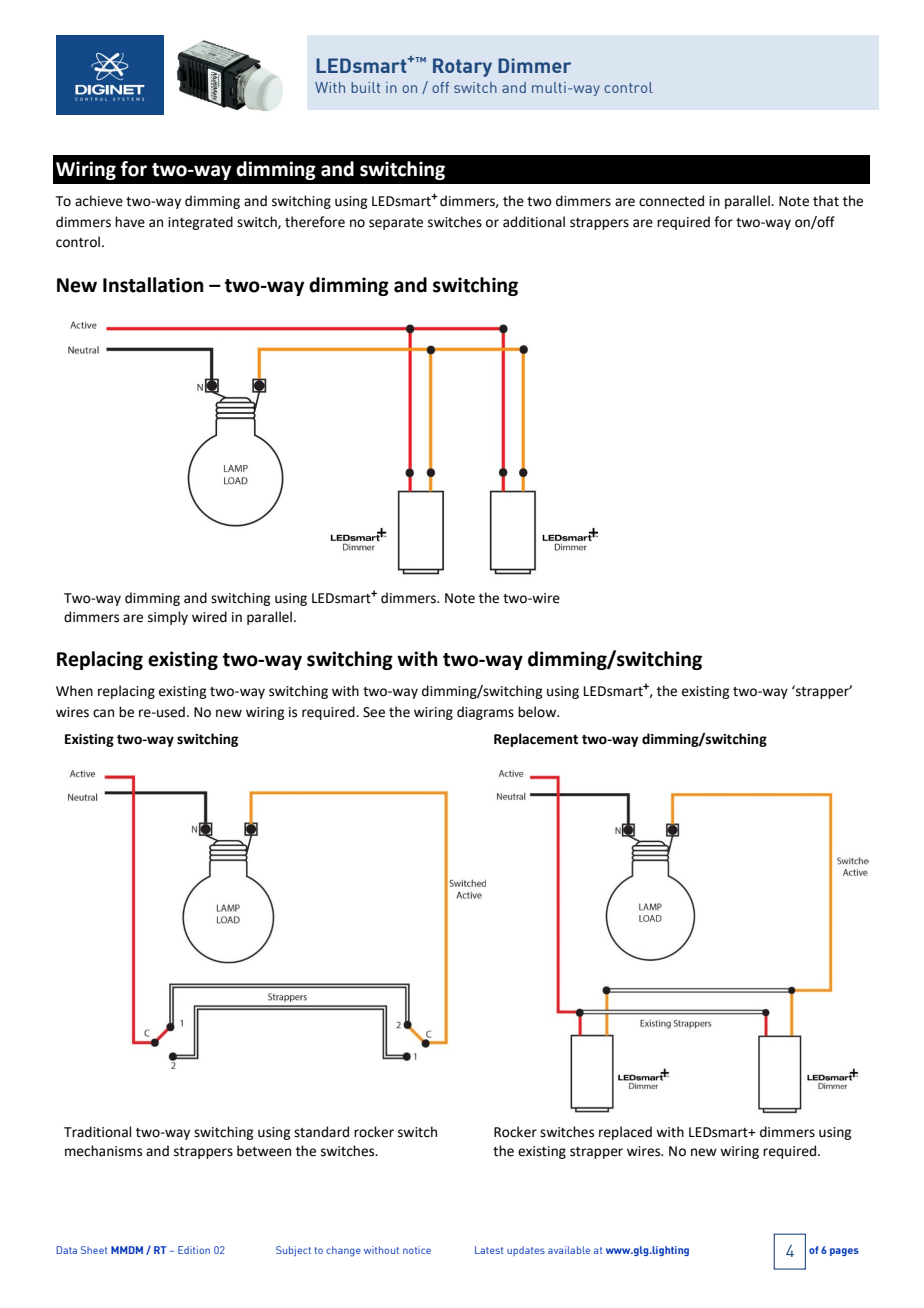 This screenshot has width=924, height=1308. What do you see at coordinates (538, 712) in the screenshot?
I see `below` at bounding box center [538, 712].
